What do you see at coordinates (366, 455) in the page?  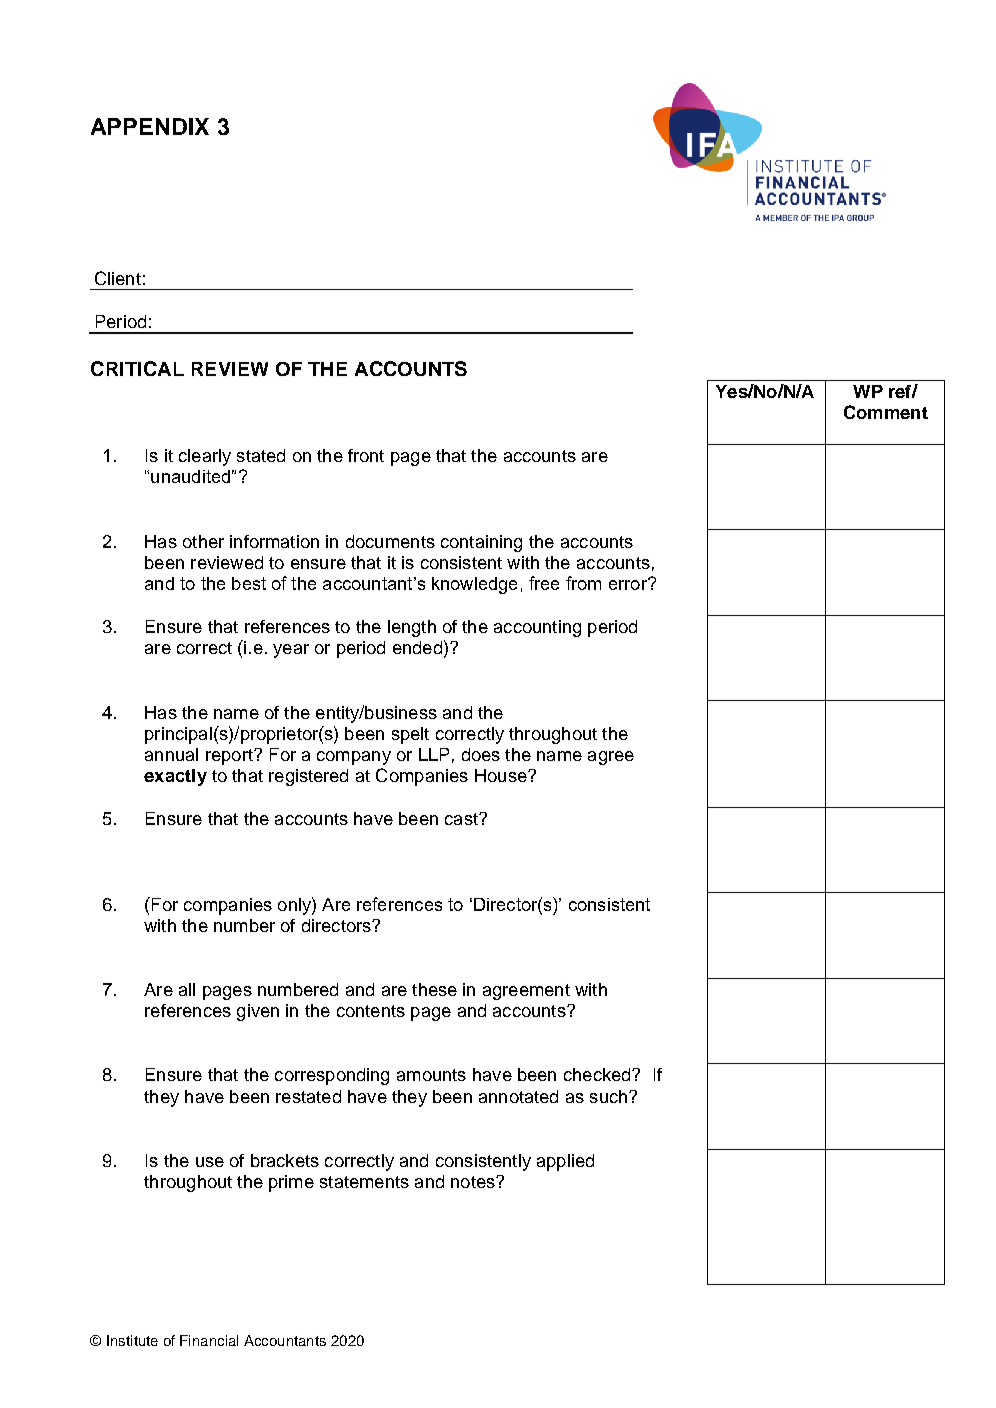 I see `front` at bounding box center [366, 455].
